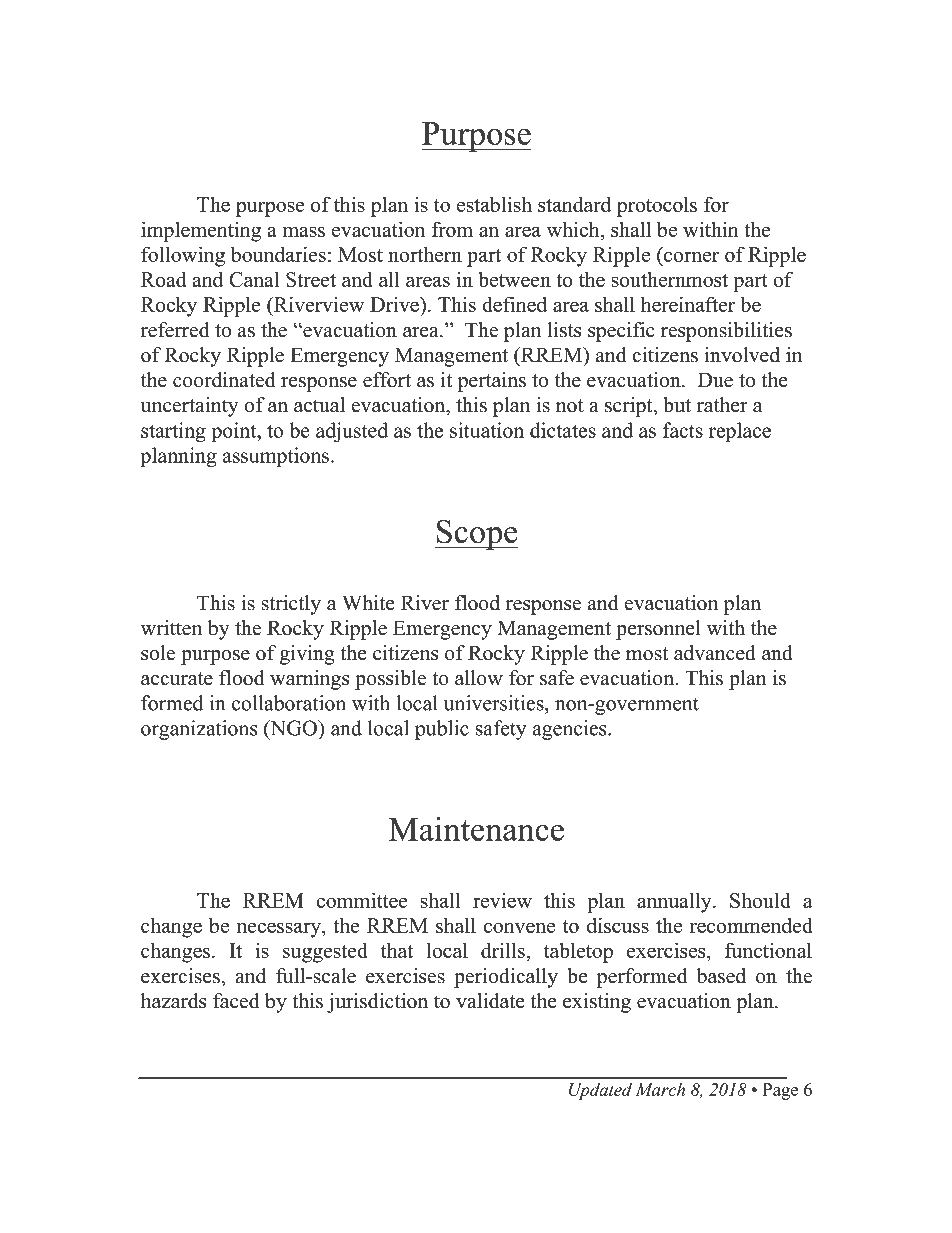  What do you see at coordinates (236, 1001) in the document?
I see `faced` at bounding box center [236, 1001].
